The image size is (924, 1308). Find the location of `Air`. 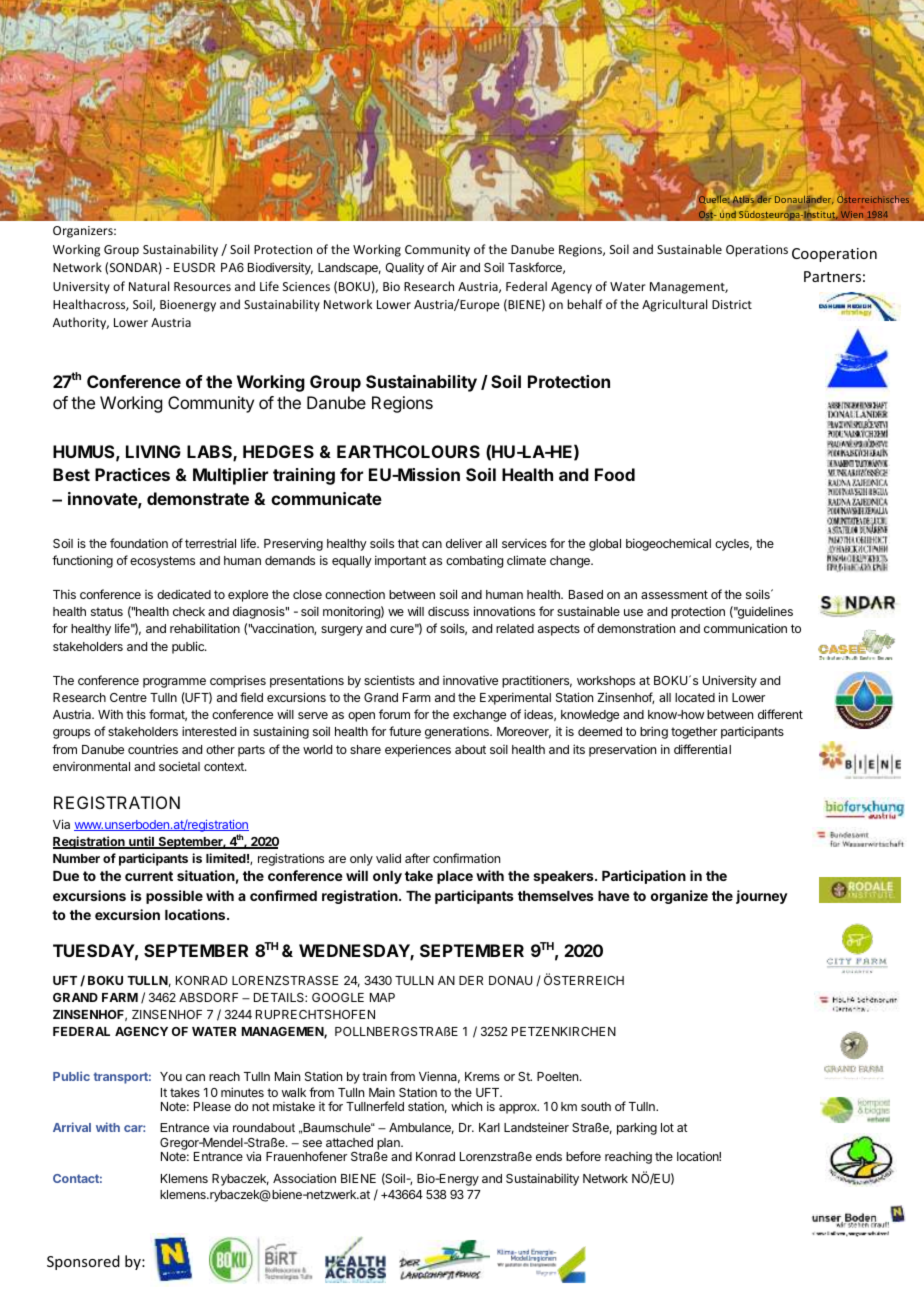

Air is located at coordinates (448, 267).
